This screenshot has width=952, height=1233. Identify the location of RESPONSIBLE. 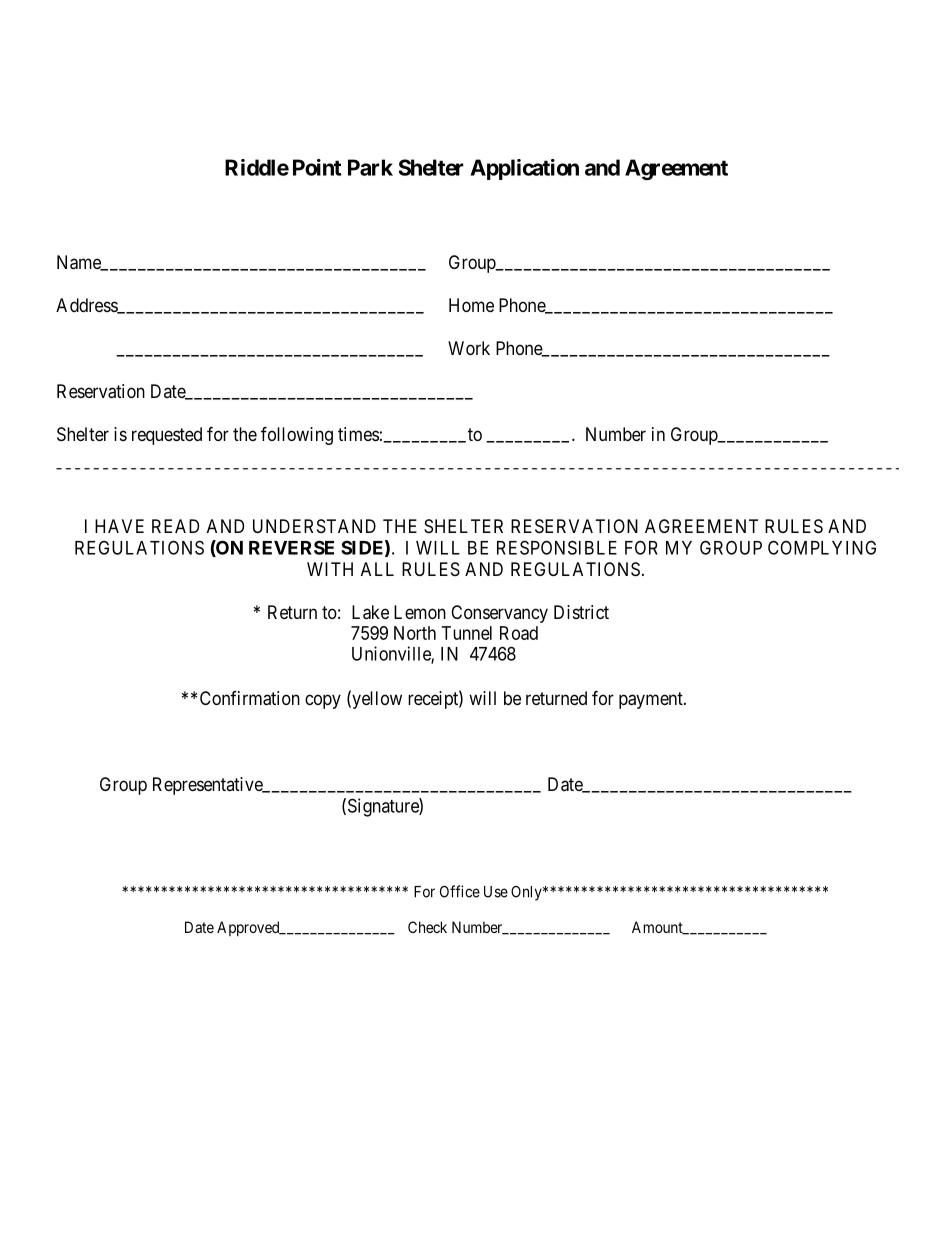
(557, 547).
